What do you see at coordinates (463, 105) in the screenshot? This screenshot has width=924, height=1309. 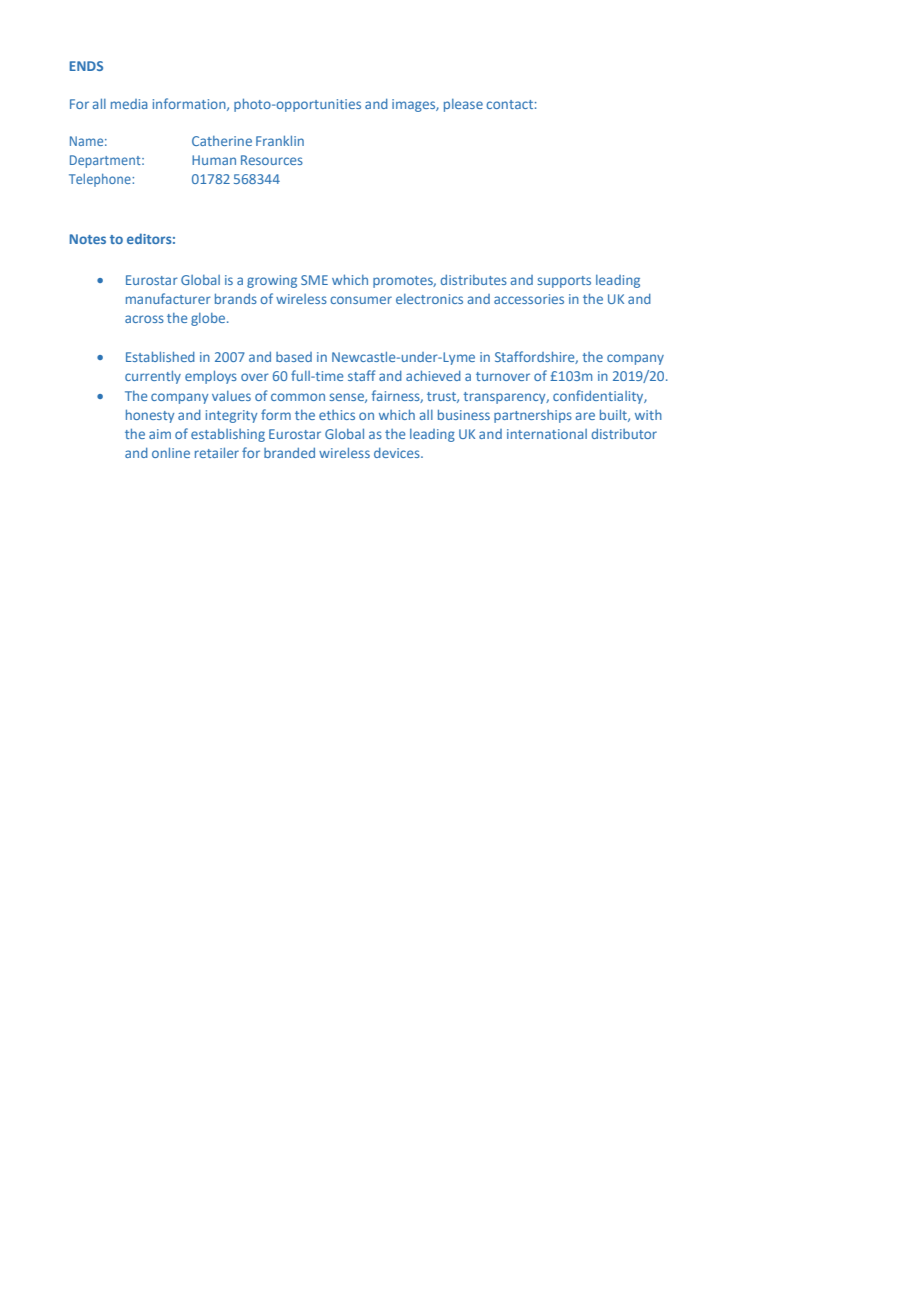 I see `please` at bounding box center [463, 105].
